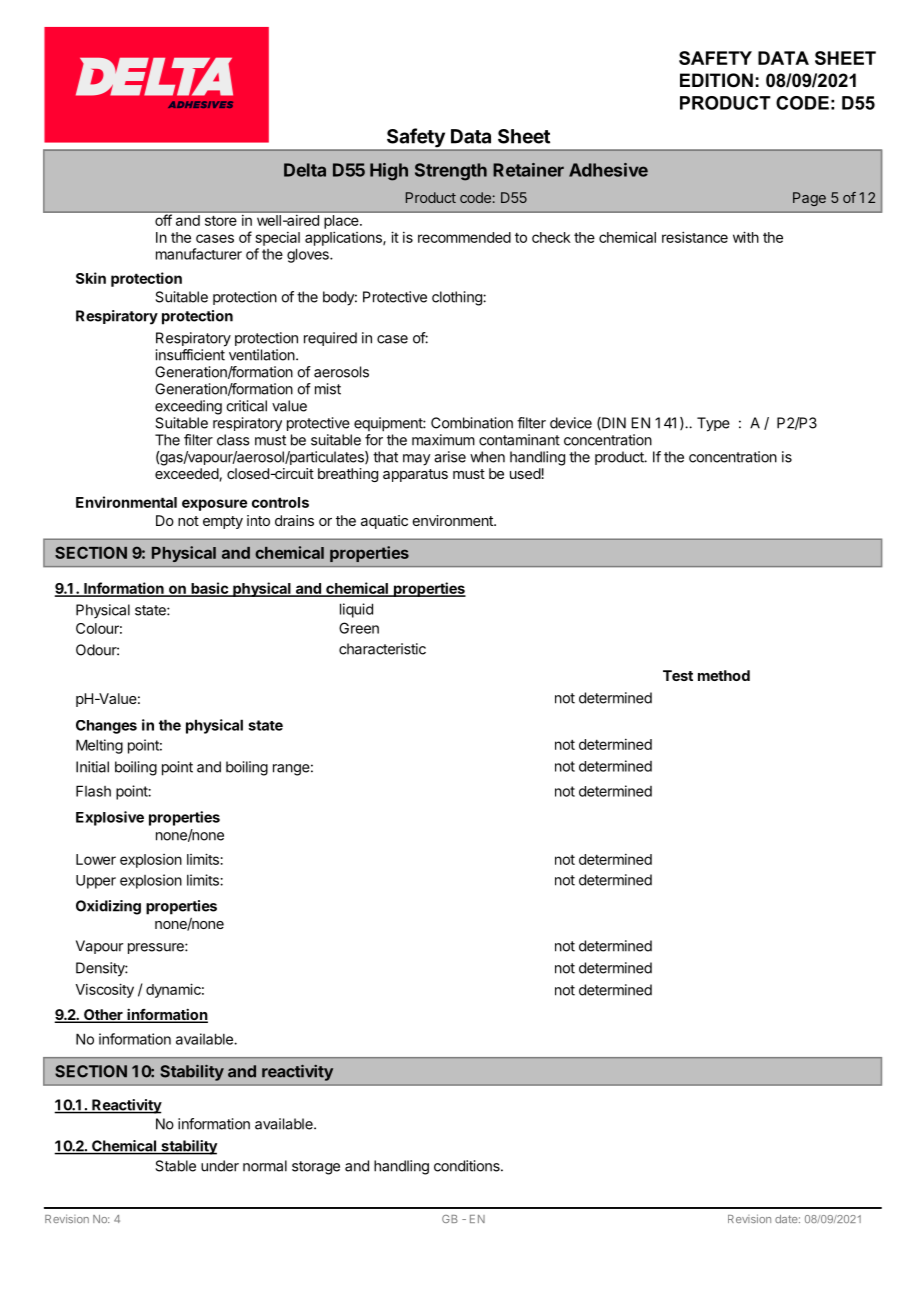 This screenshot has height=1308, width=924. I want to click on basic, so click(209, 589).
